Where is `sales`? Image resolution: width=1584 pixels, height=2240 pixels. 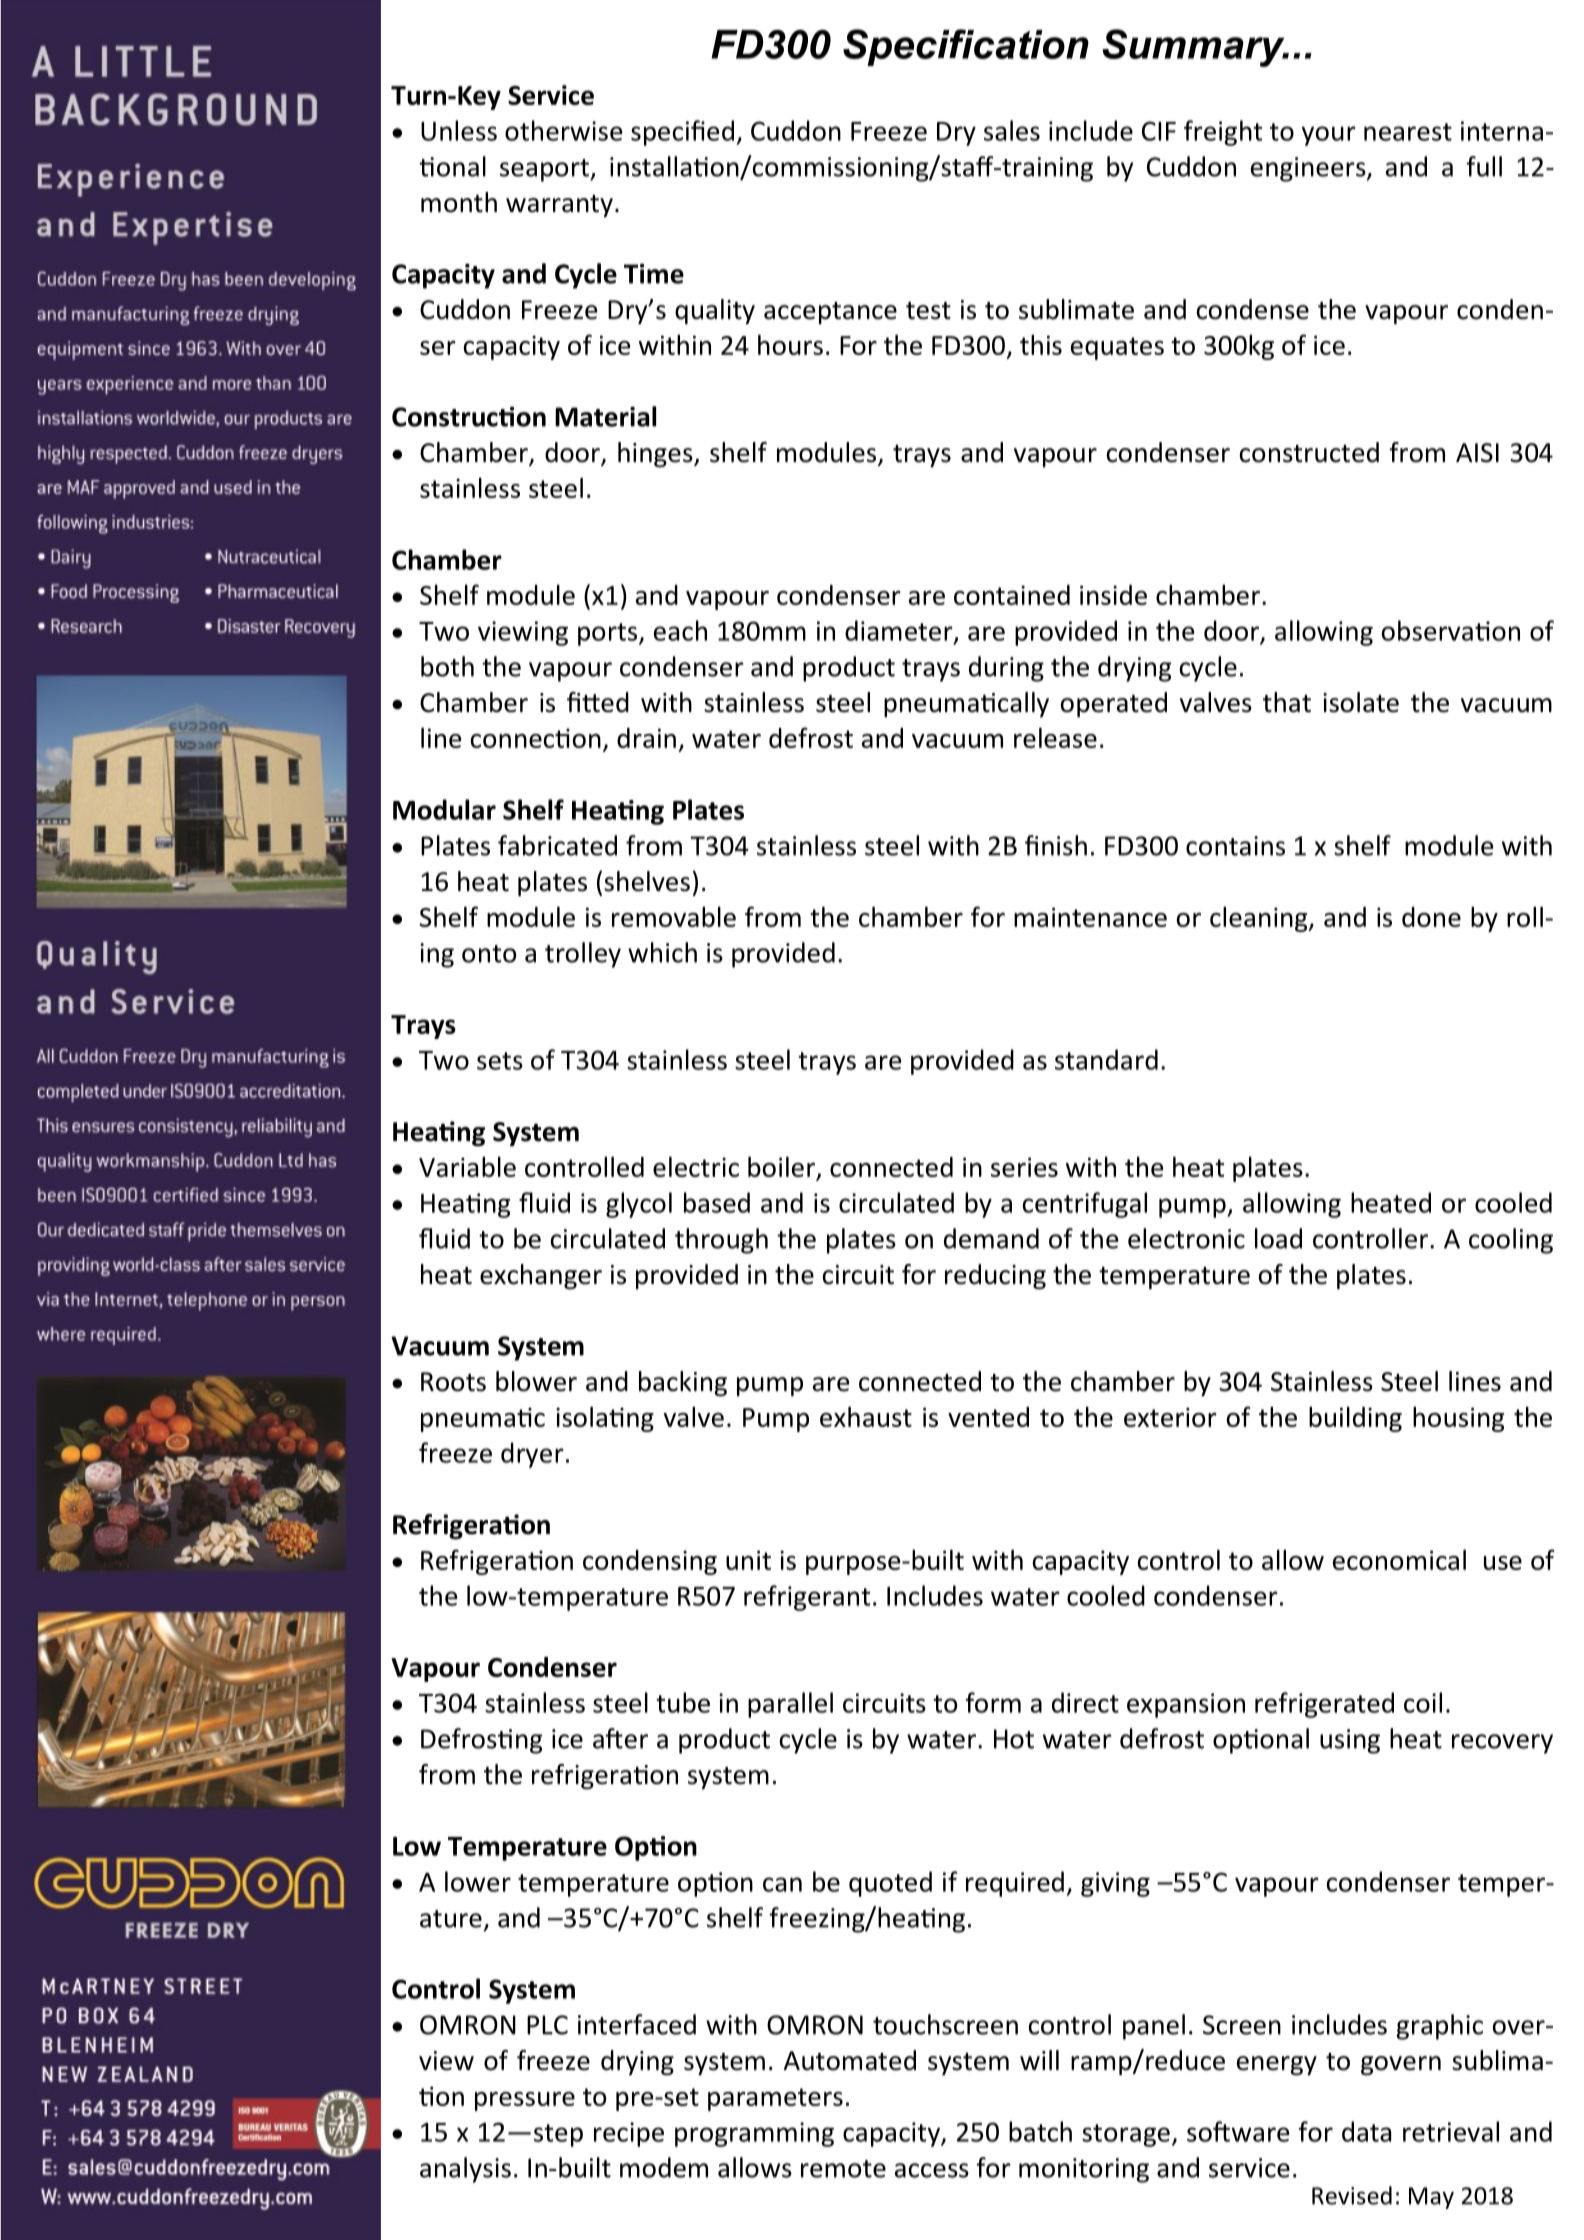 sales is located at coordinates (1012, 130).
